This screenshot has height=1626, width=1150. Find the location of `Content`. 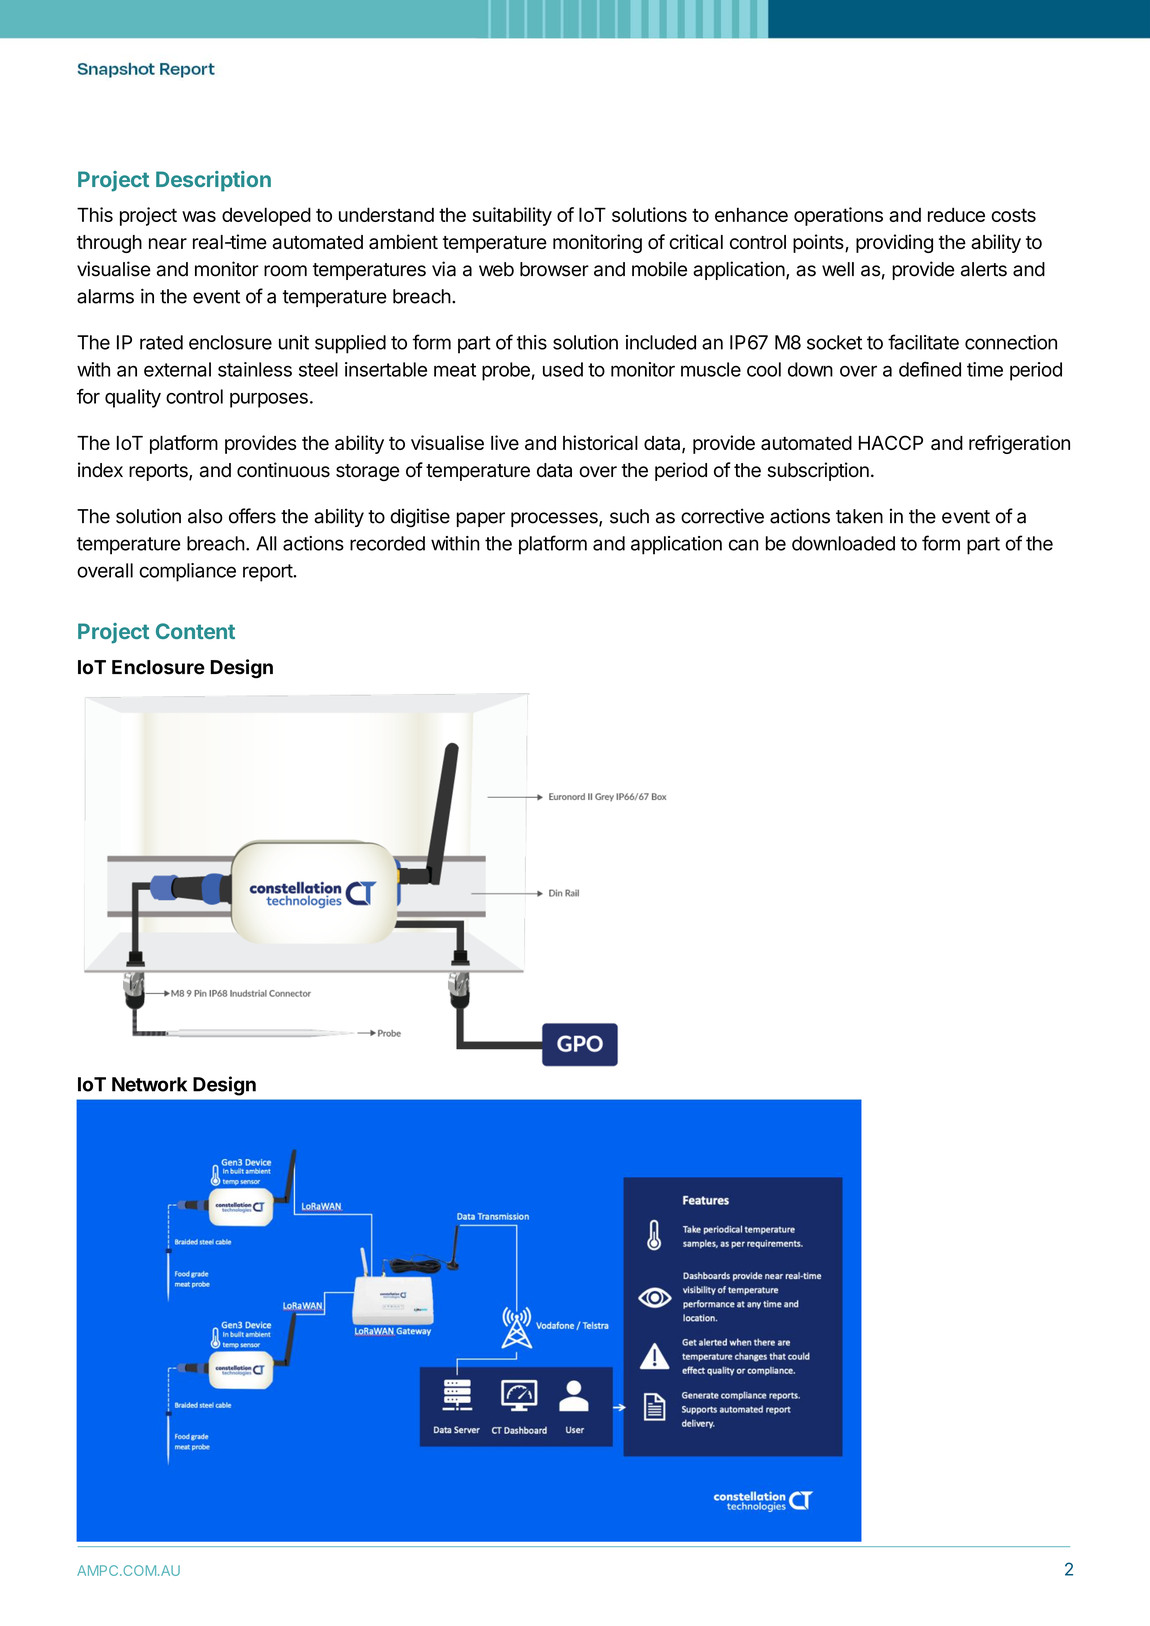

Content is located at coordinates (195, 631).
